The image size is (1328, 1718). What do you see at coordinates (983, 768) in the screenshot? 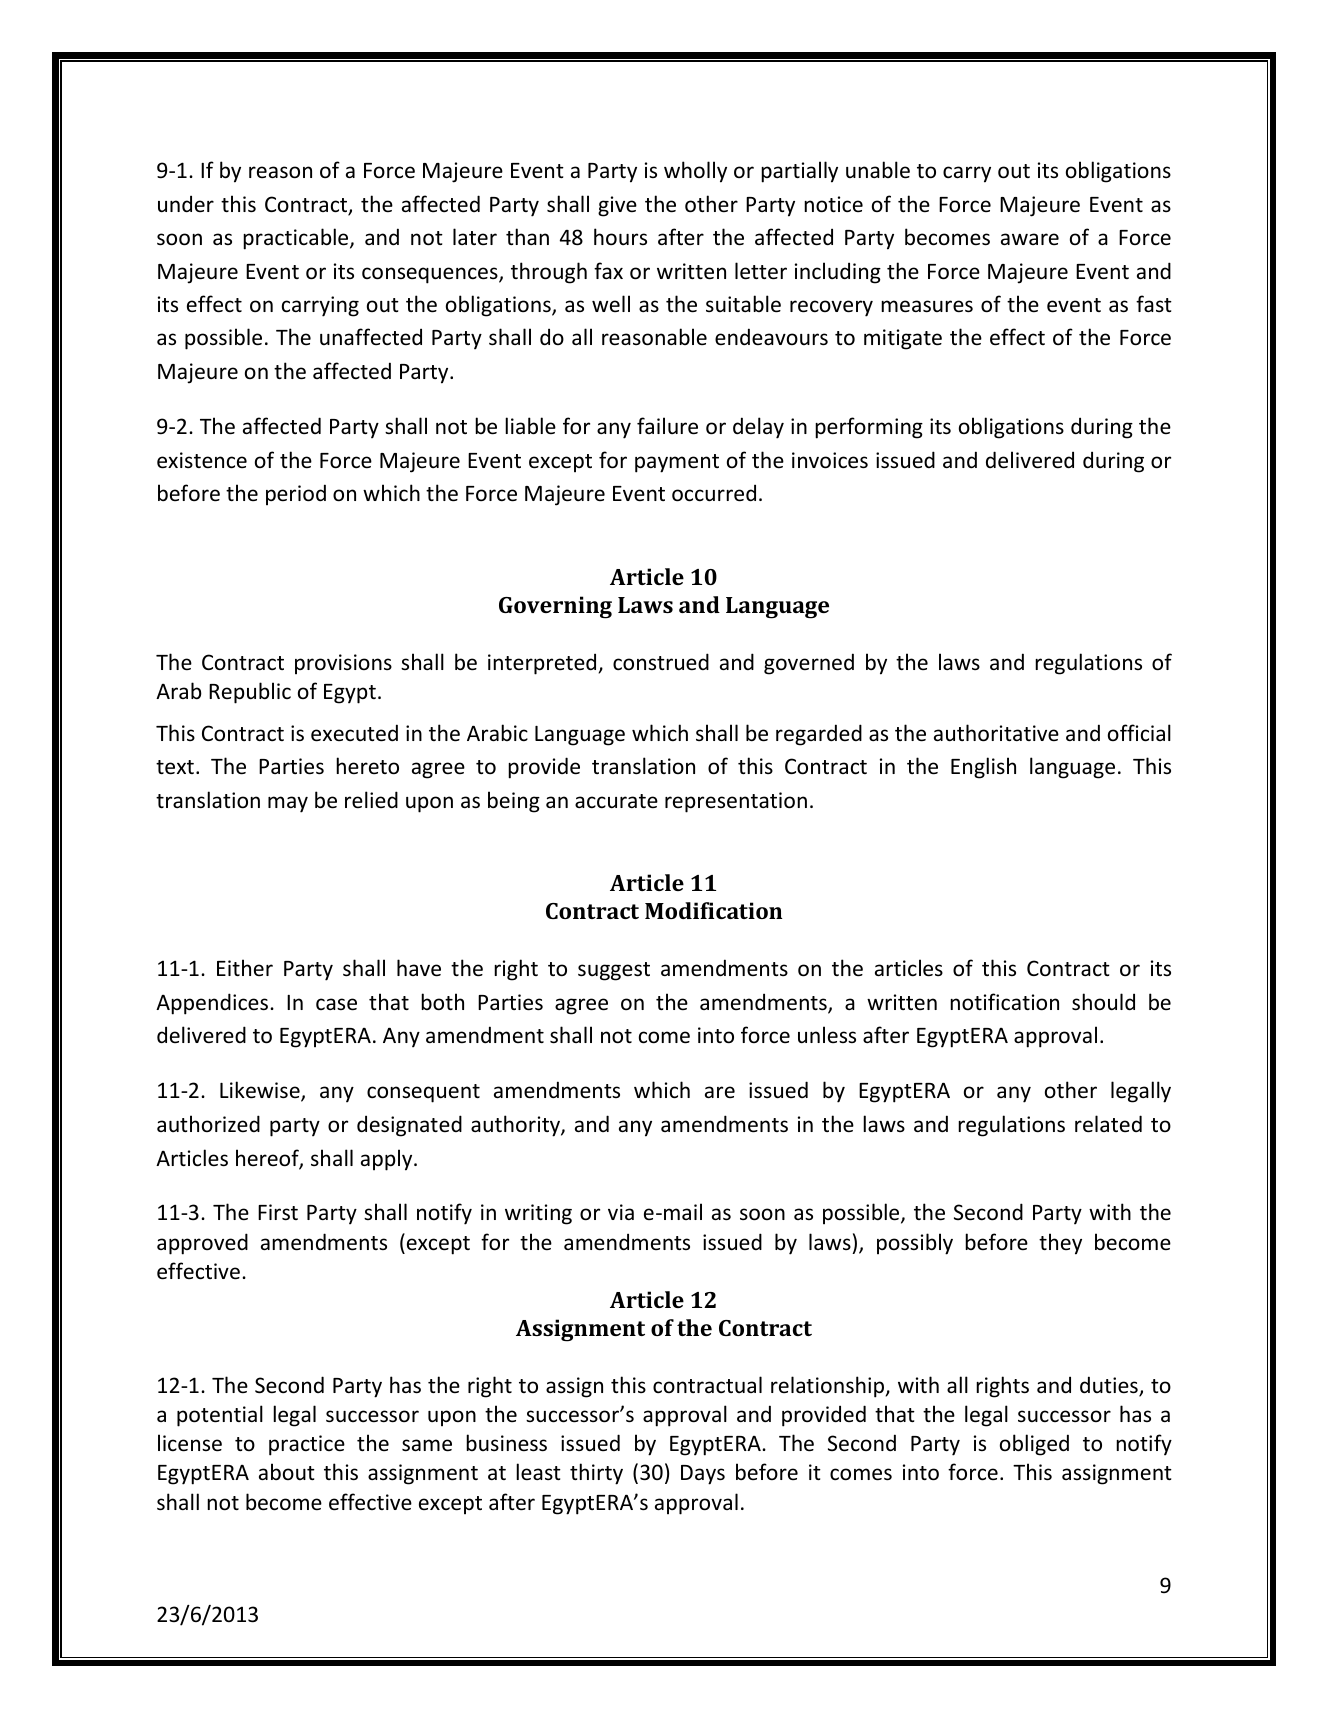
I see `English` at bounding box center [983, 768].
